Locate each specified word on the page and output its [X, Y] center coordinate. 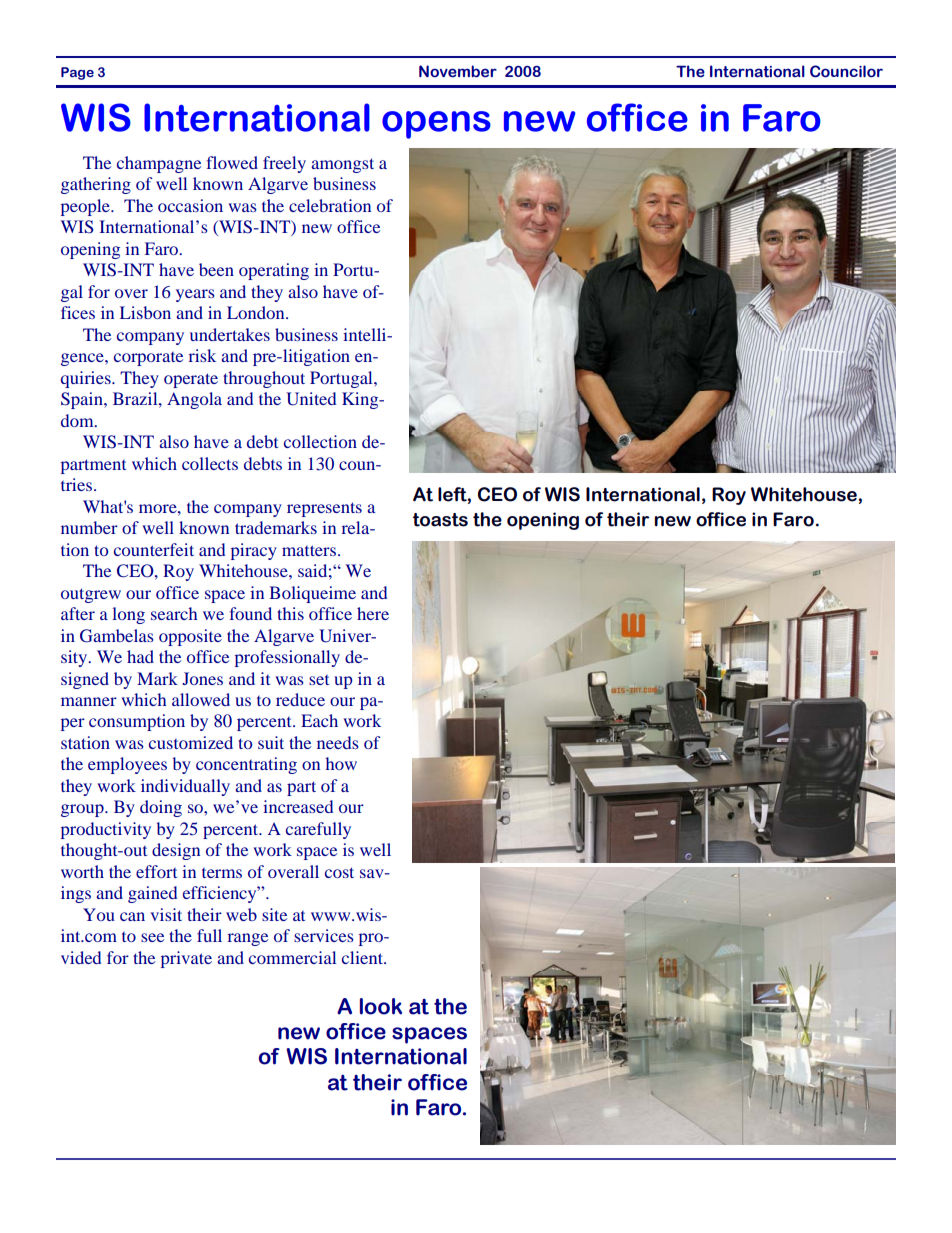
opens [436, 125]
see [152, 937]
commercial [292, 957]
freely [284, 164]
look [381, 1006]
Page [77, 73]
